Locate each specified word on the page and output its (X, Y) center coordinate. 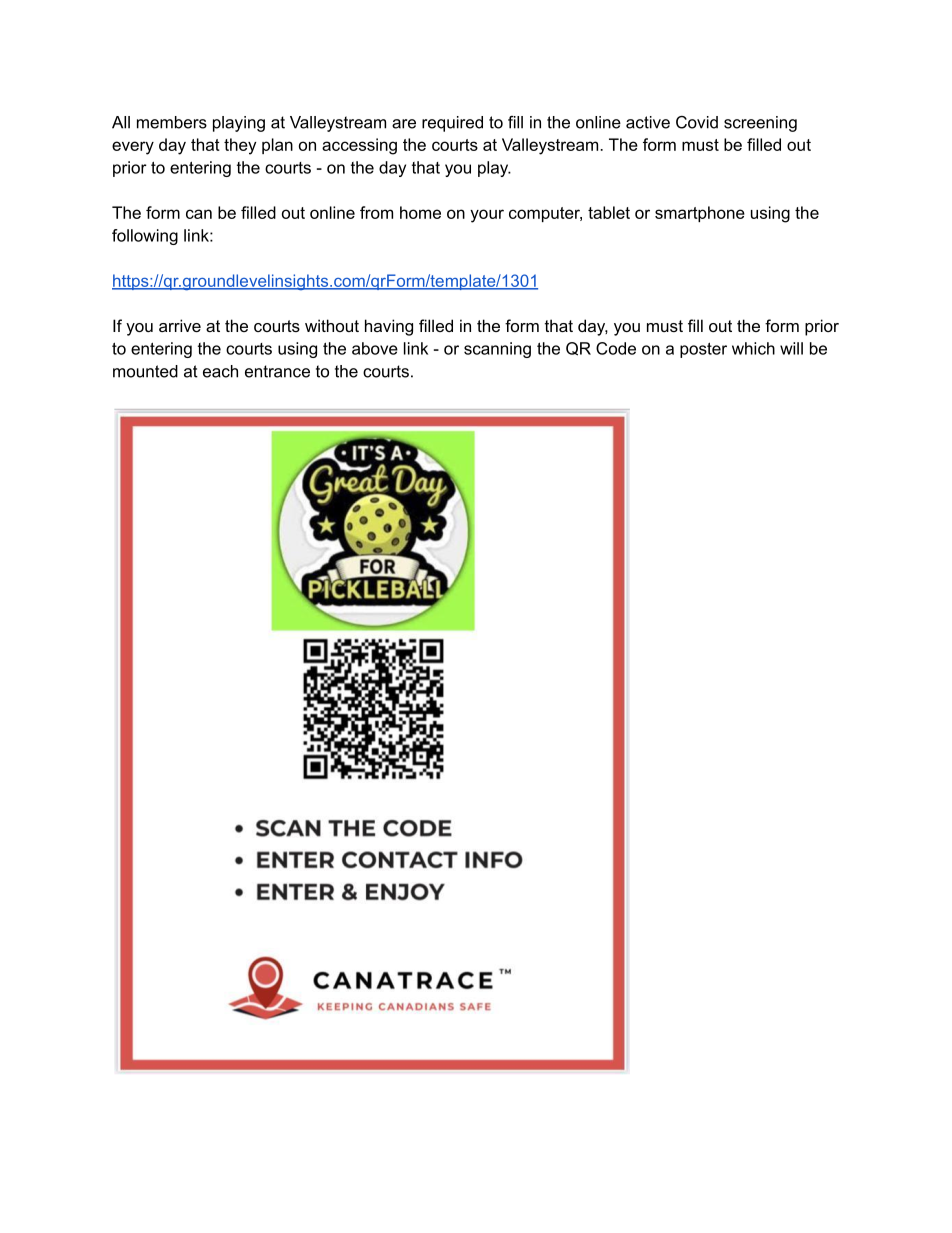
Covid (697, 122)
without (332, 325)
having (389, 327)
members (172, 122)
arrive (180, 325)
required (452, 124)
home (420, 212)
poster (703, 350)
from (376, 212)
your (487, 216)
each (220, 371)
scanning (497, 350)
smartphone (700, 214)
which (753, 348)
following (145, 237)
